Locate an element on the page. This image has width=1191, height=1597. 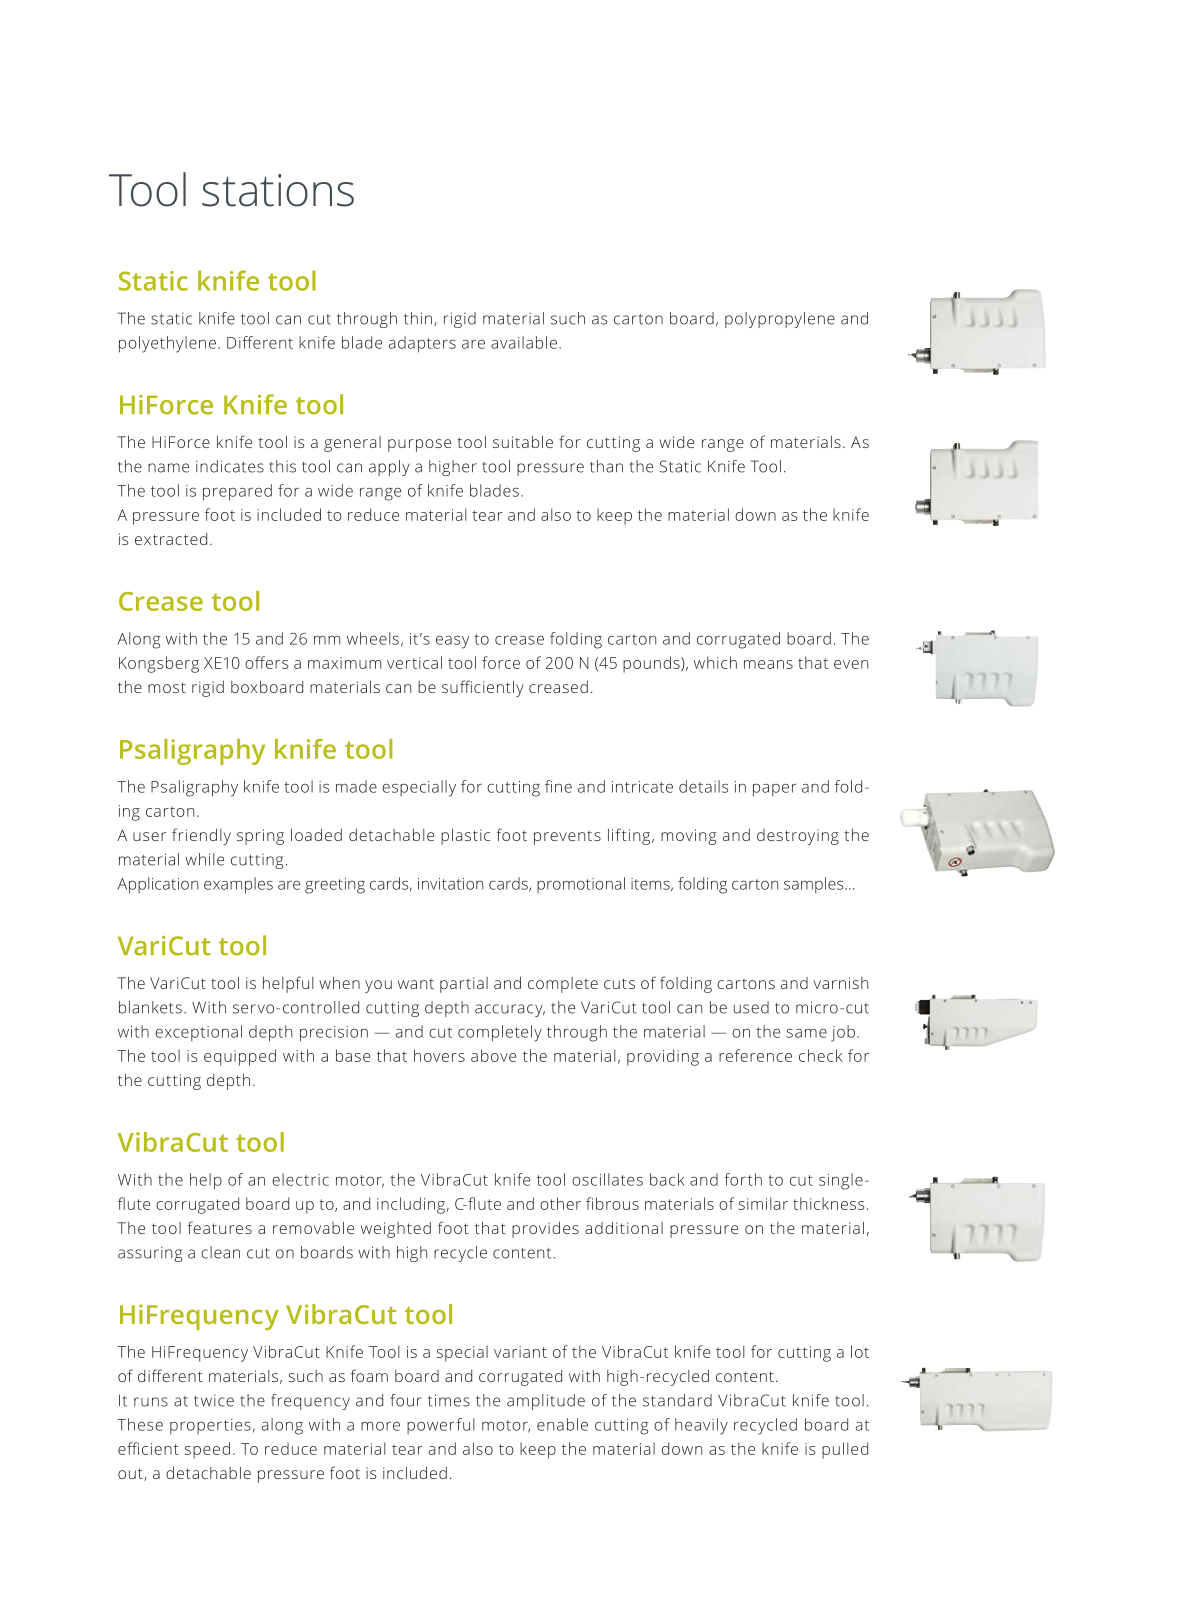
equipped is located at coordinates (240, 1057).
